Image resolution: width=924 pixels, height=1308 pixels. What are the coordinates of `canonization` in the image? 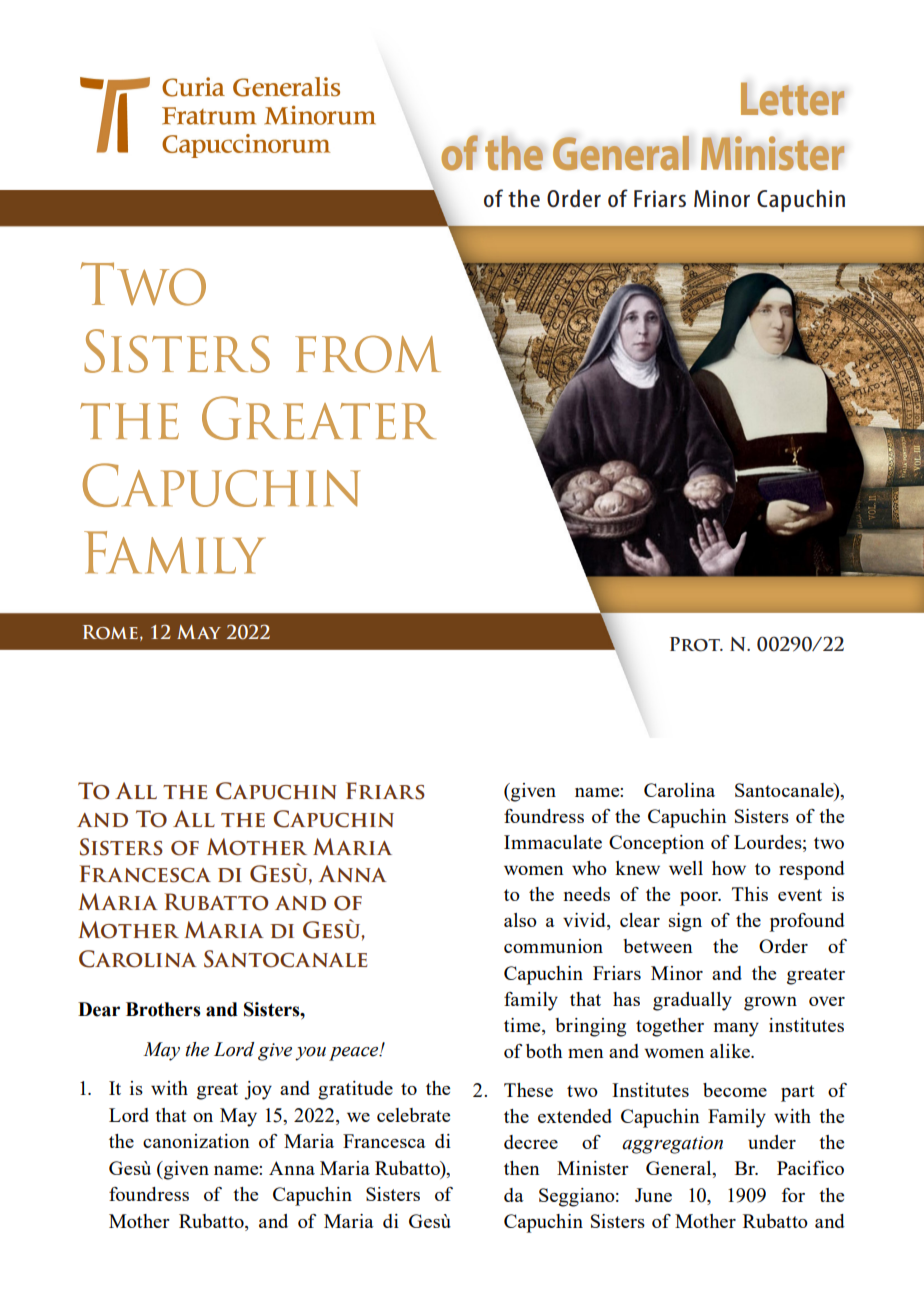 It's located at (196, 1141).
